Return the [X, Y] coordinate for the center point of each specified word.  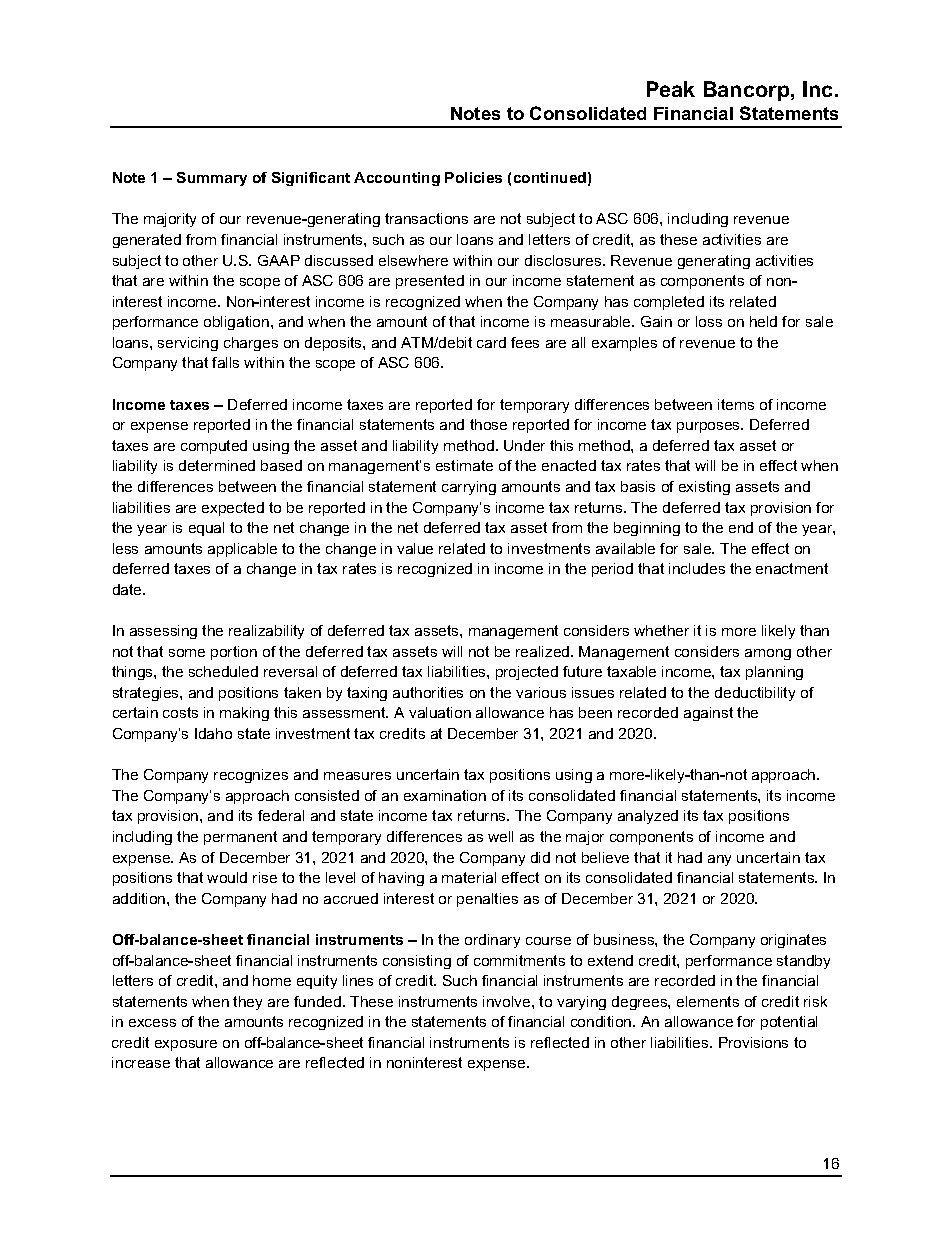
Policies [473, 177]
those [488, 424]
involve [508, 1001]
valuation [440, 712]
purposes [710, 427]
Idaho [213, 733]
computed [214, 447]
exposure [186, 1045]
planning [774, 673]
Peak [671, 89]
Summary [212, 179]
